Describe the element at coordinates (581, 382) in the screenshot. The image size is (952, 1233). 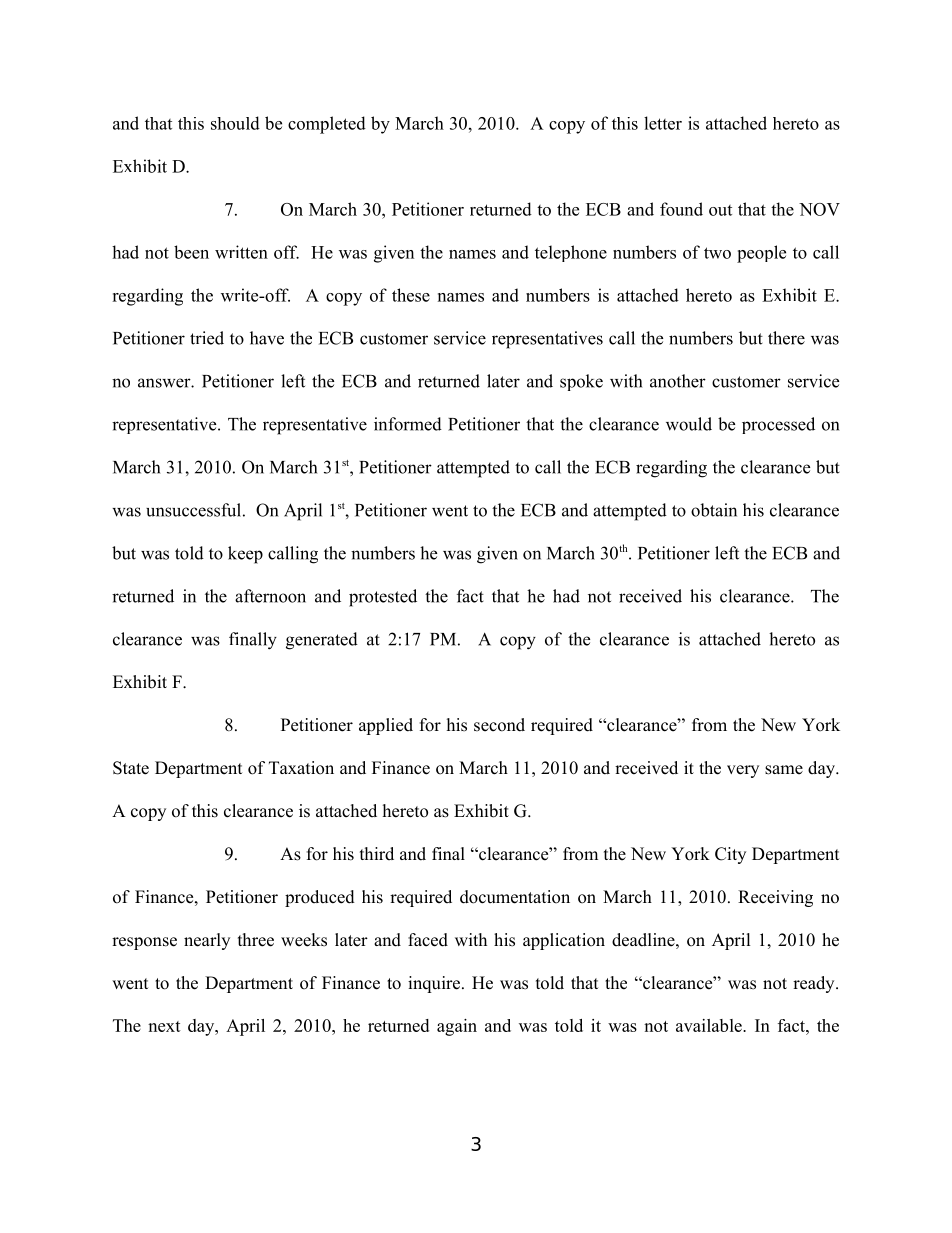
I see `spoke` at that location.
